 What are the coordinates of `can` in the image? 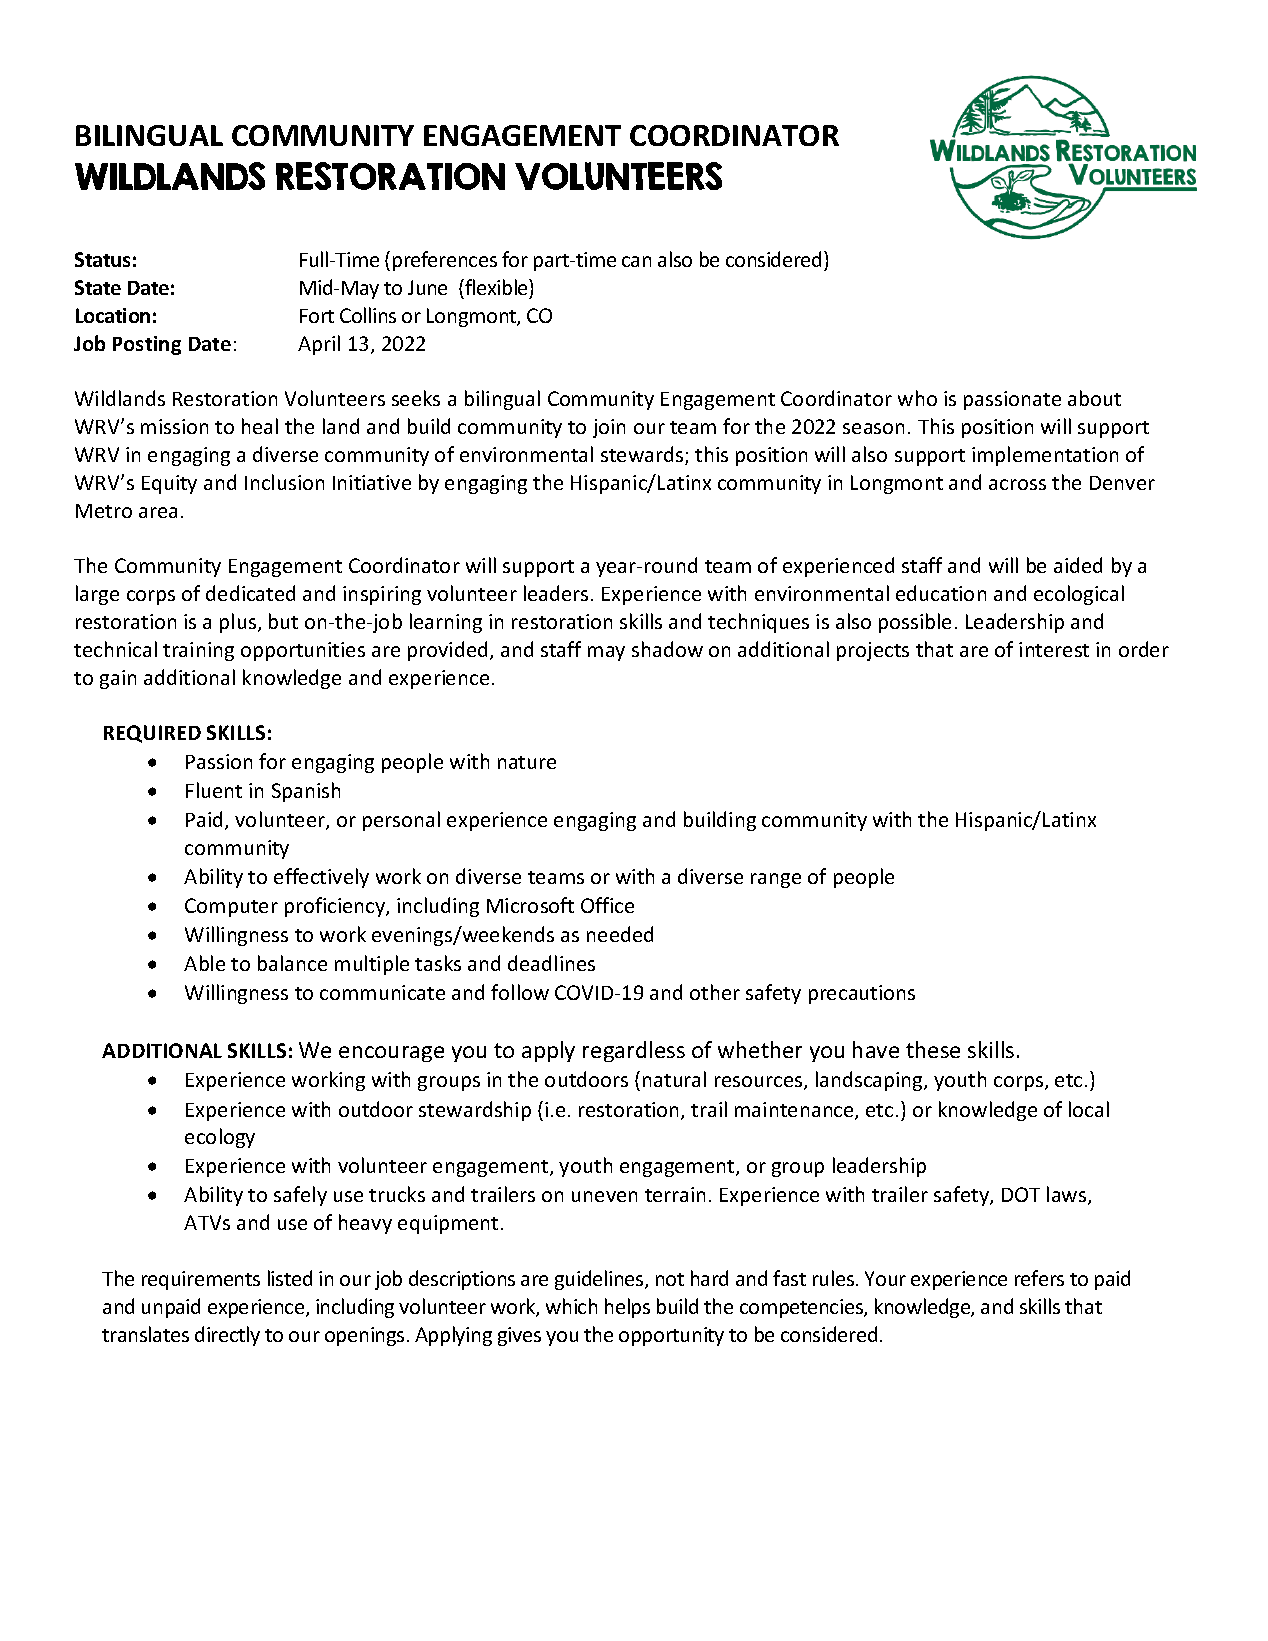 It's located at (636, 261).
